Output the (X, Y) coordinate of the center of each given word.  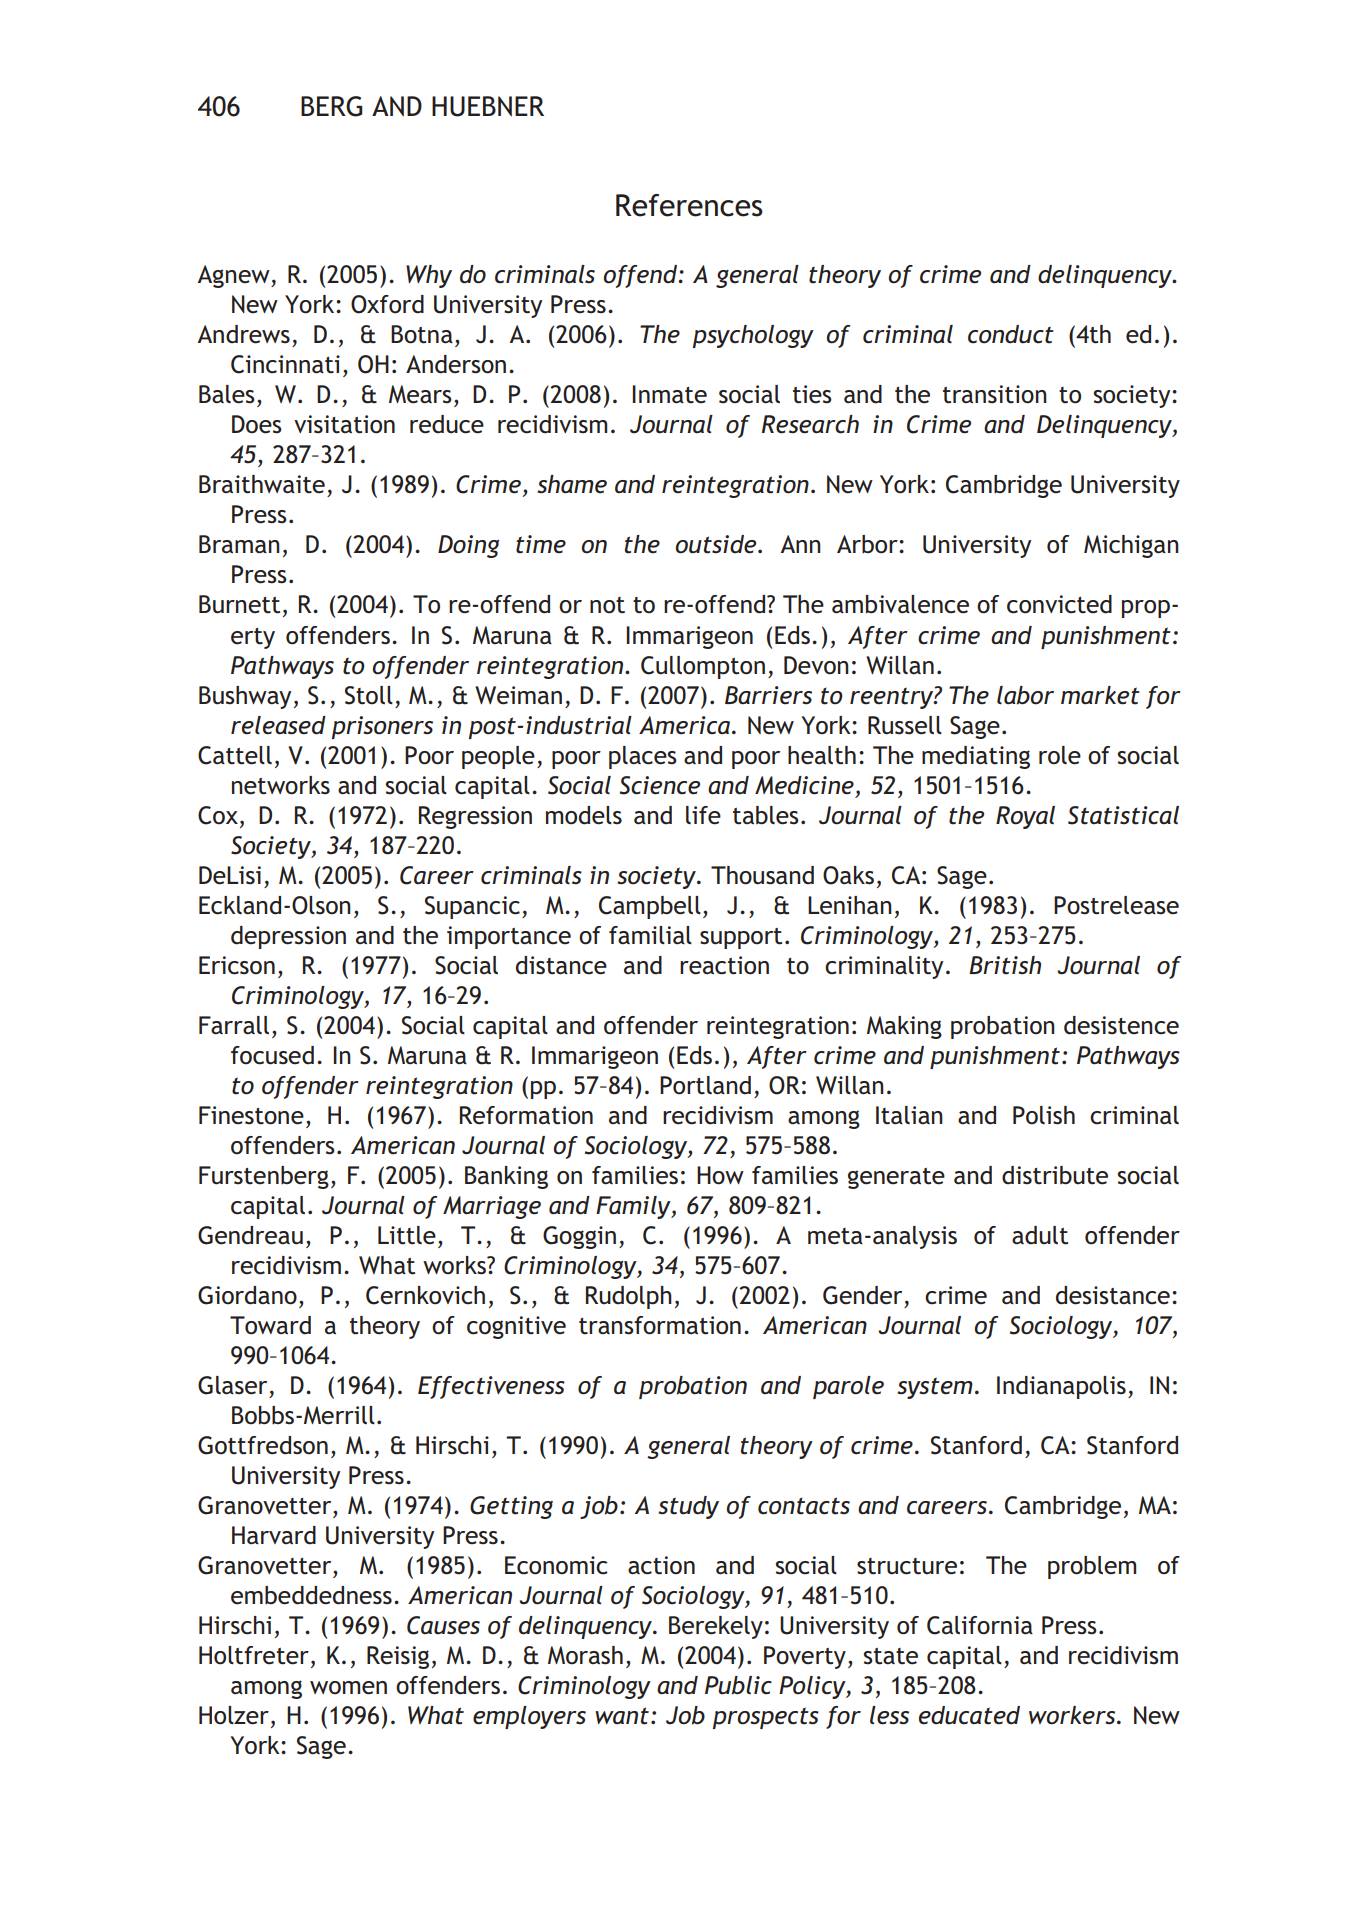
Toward (270, 1325)
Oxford (387, 304)
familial (650, 935)
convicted (1059, 604)
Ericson (237, 965)
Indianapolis (1061, 1387)
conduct (1011, 334)
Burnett (239, 604)
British (1005, 965)
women (348, 1688)
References (689, 205)
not (607, 605)
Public (738, 1685)
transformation (660, 1325)
